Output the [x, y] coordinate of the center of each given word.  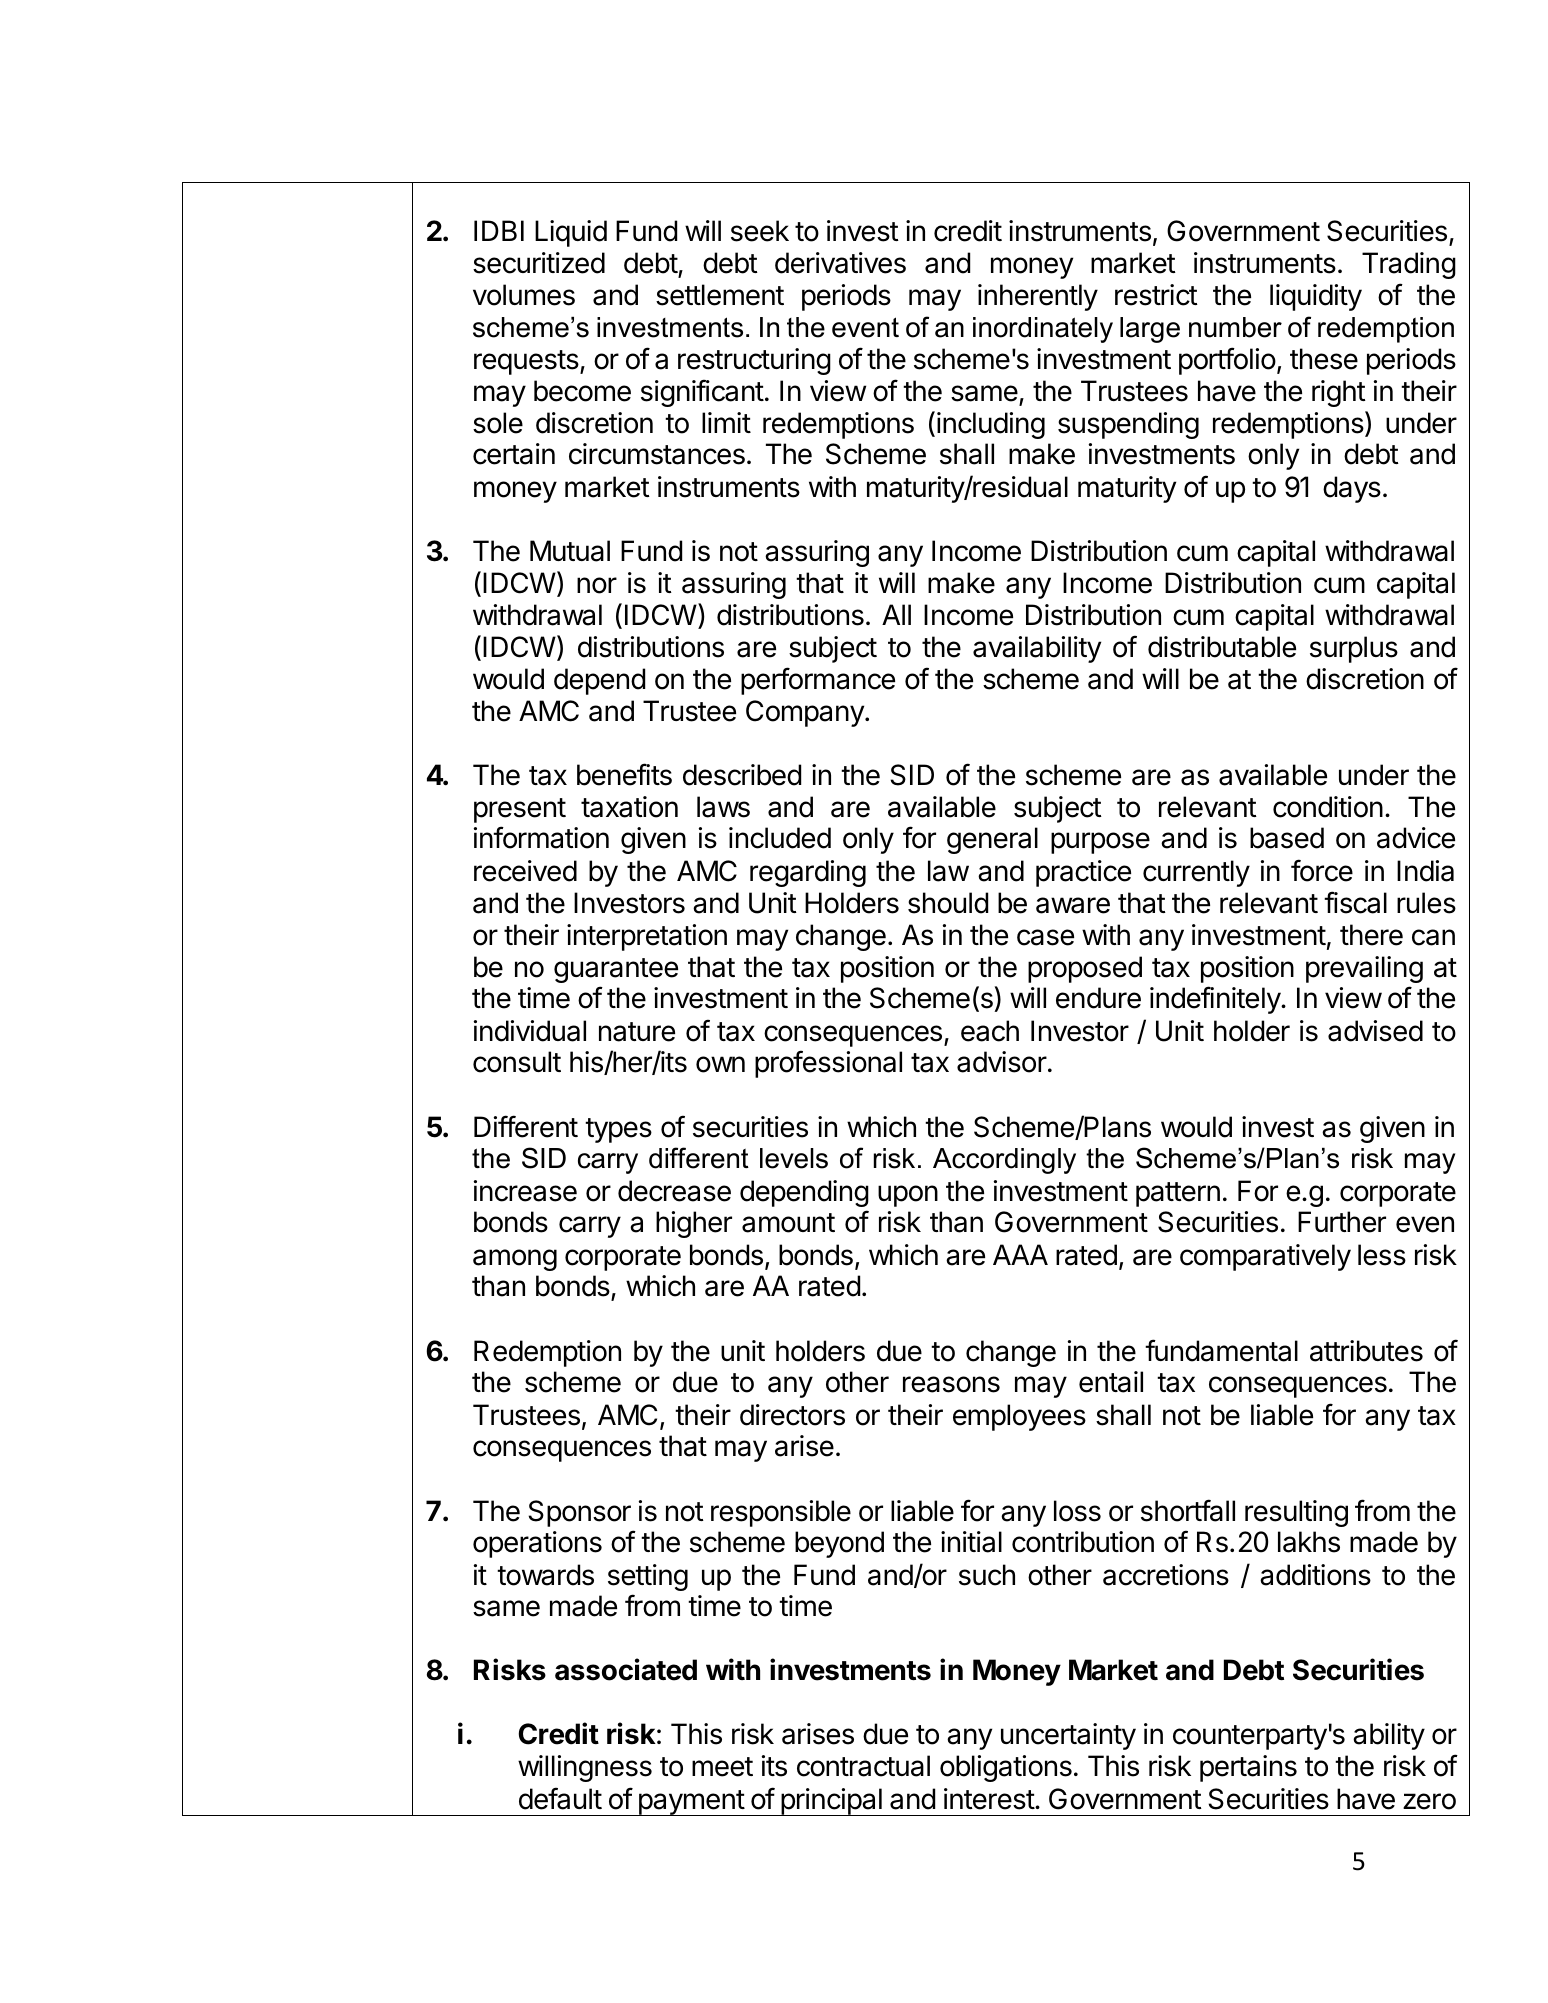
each [990, 1031]
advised [1375, 1031]
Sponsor [580, 1513]
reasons [951, 1384]
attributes [1366, 1351]
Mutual [570, 551]
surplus [1354, 649]
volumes [524, 295]
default [560, 1798]
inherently [1038, 297]
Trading [1409, 265]
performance [818, 681]
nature [637, 1032]
